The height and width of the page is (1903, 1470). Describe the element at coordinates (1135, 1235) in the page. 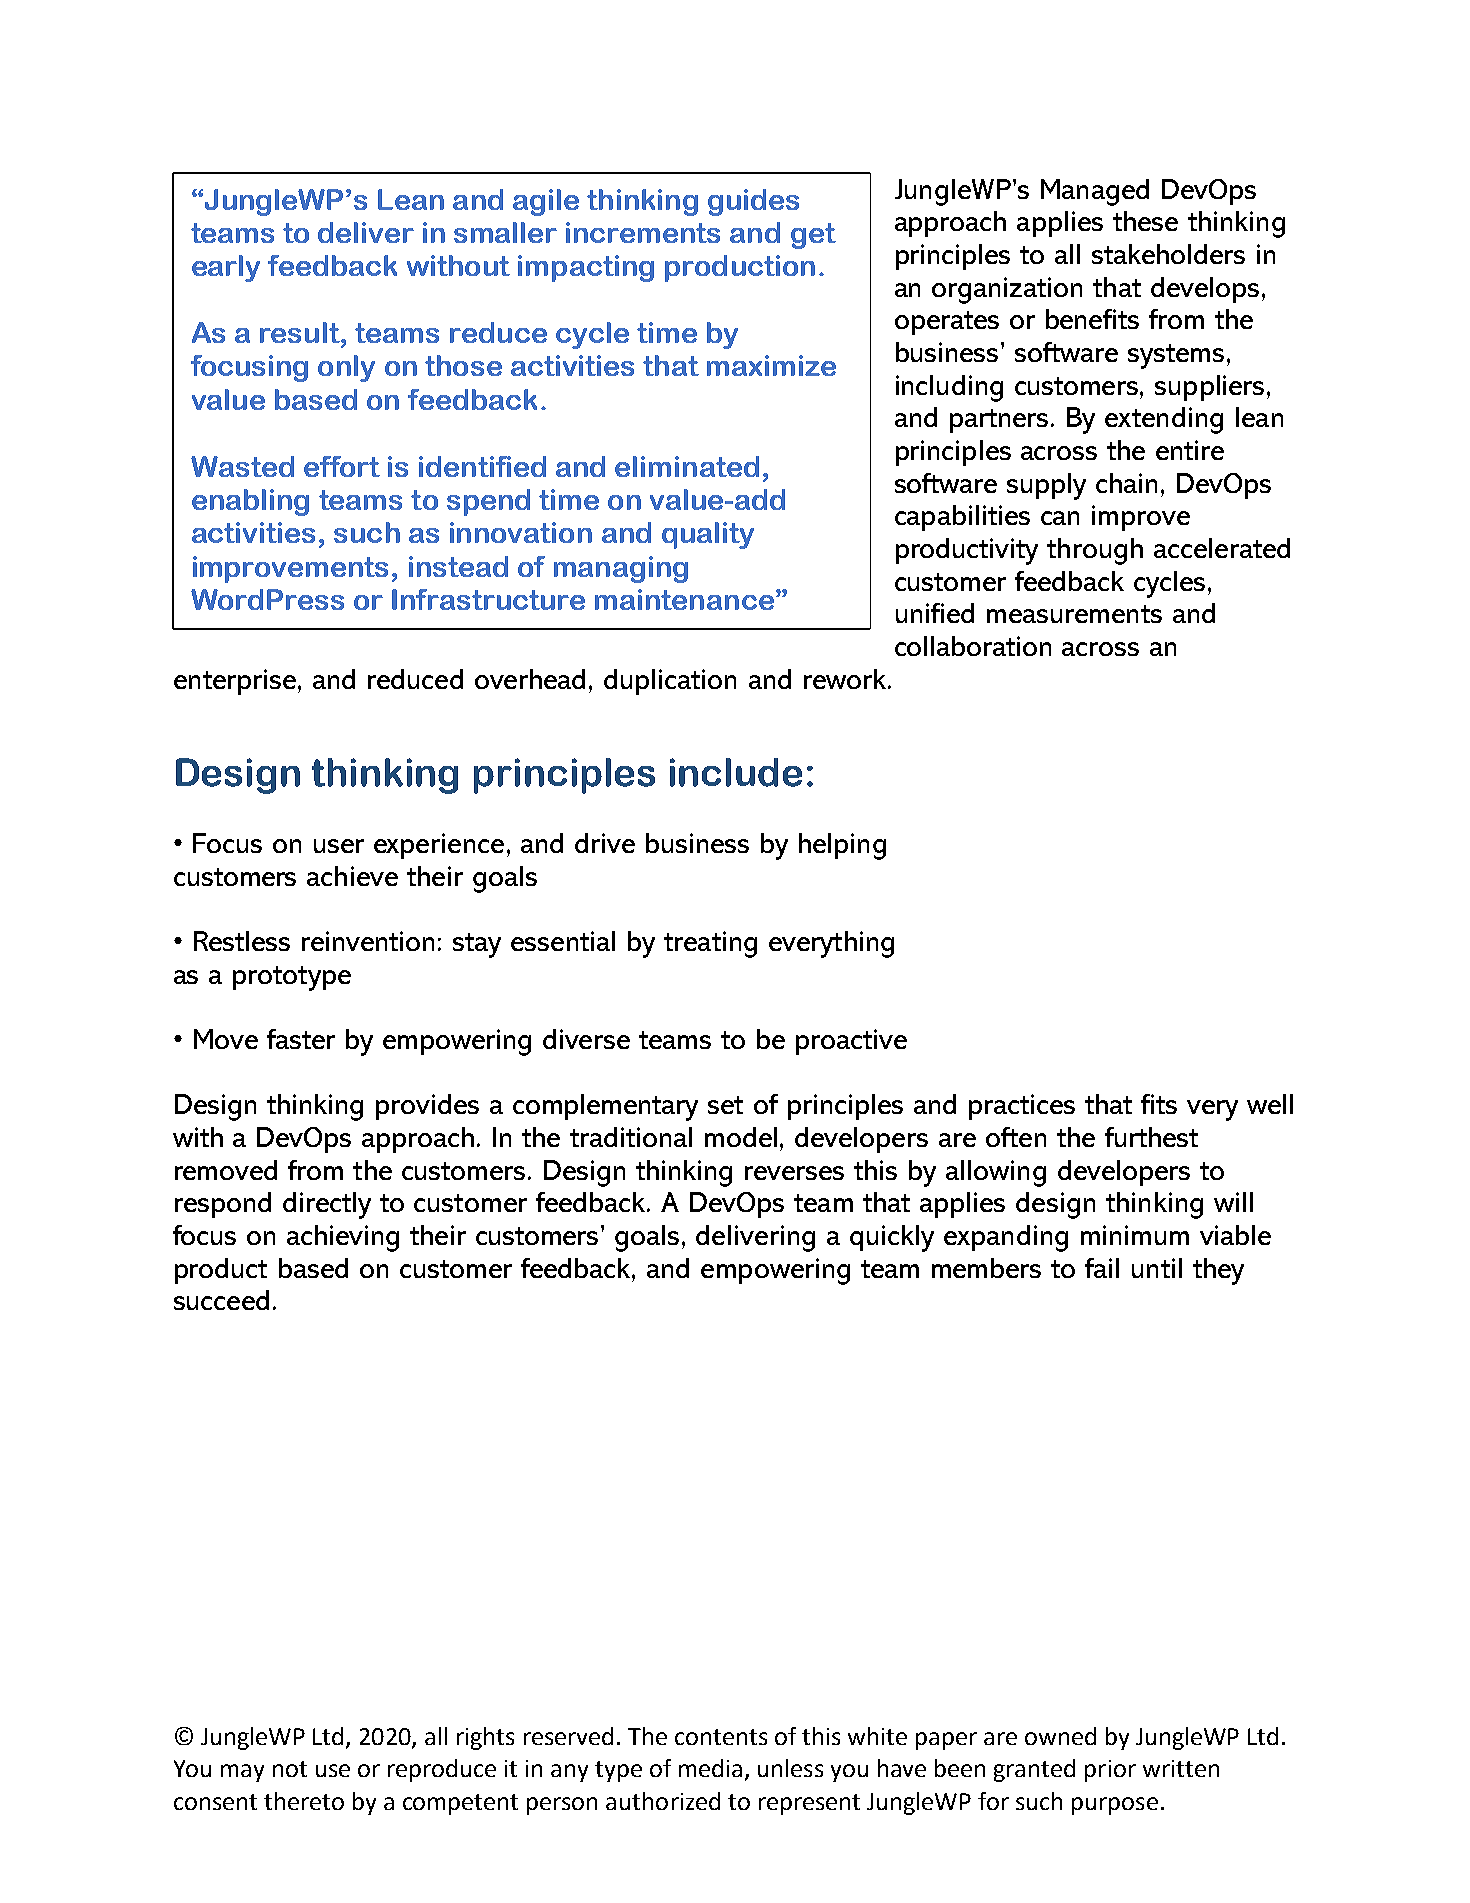

I see `minimum` at that location.
